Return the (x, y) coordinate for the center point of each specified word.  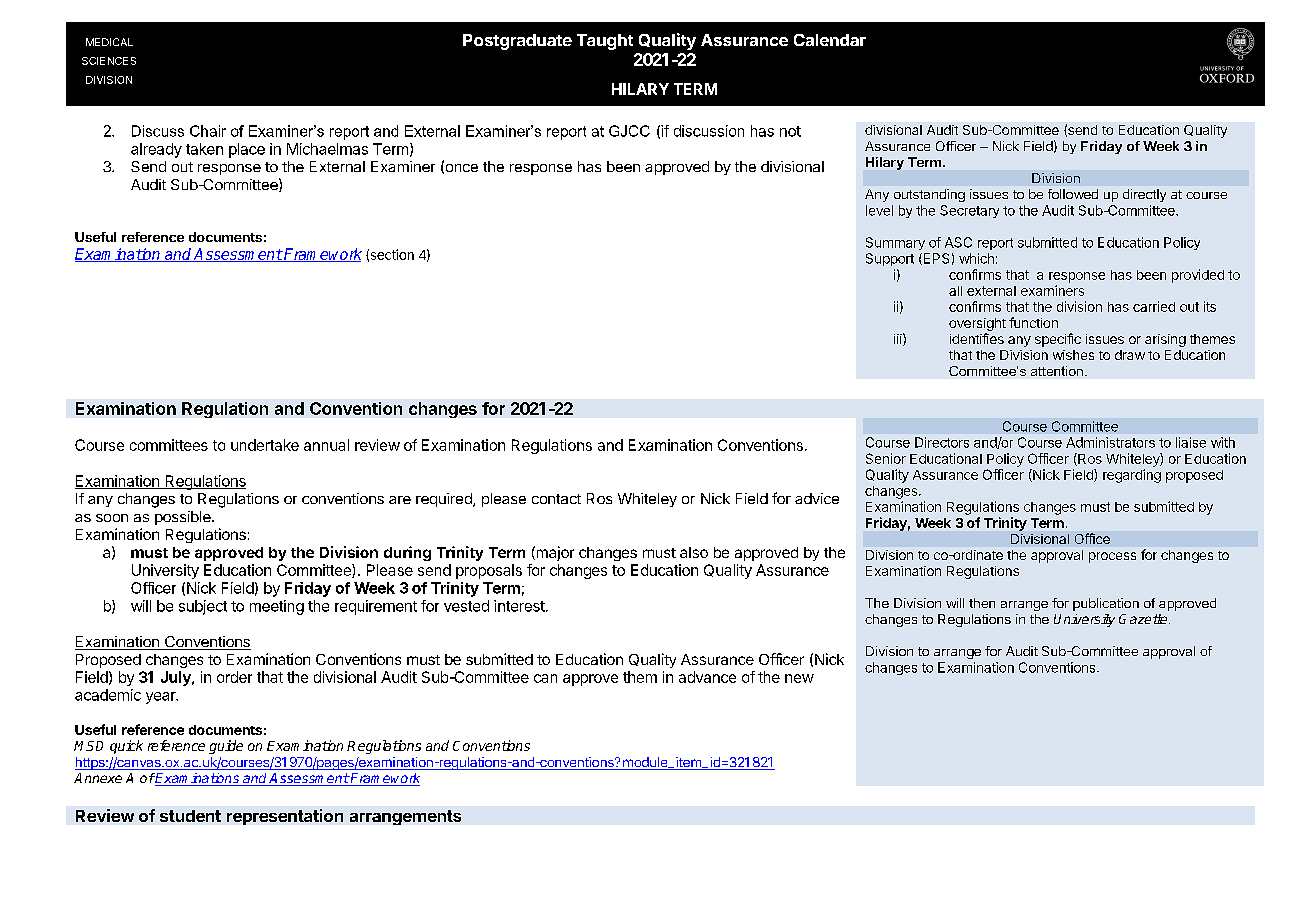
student (190, 816)
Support (890, 259)
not (790, 131)
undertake (265, 445)
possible (184, 518)
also (694, 552)
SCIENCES (109, 61)
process (1112, 557)
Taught (605, 42)
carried (1154, 306)
